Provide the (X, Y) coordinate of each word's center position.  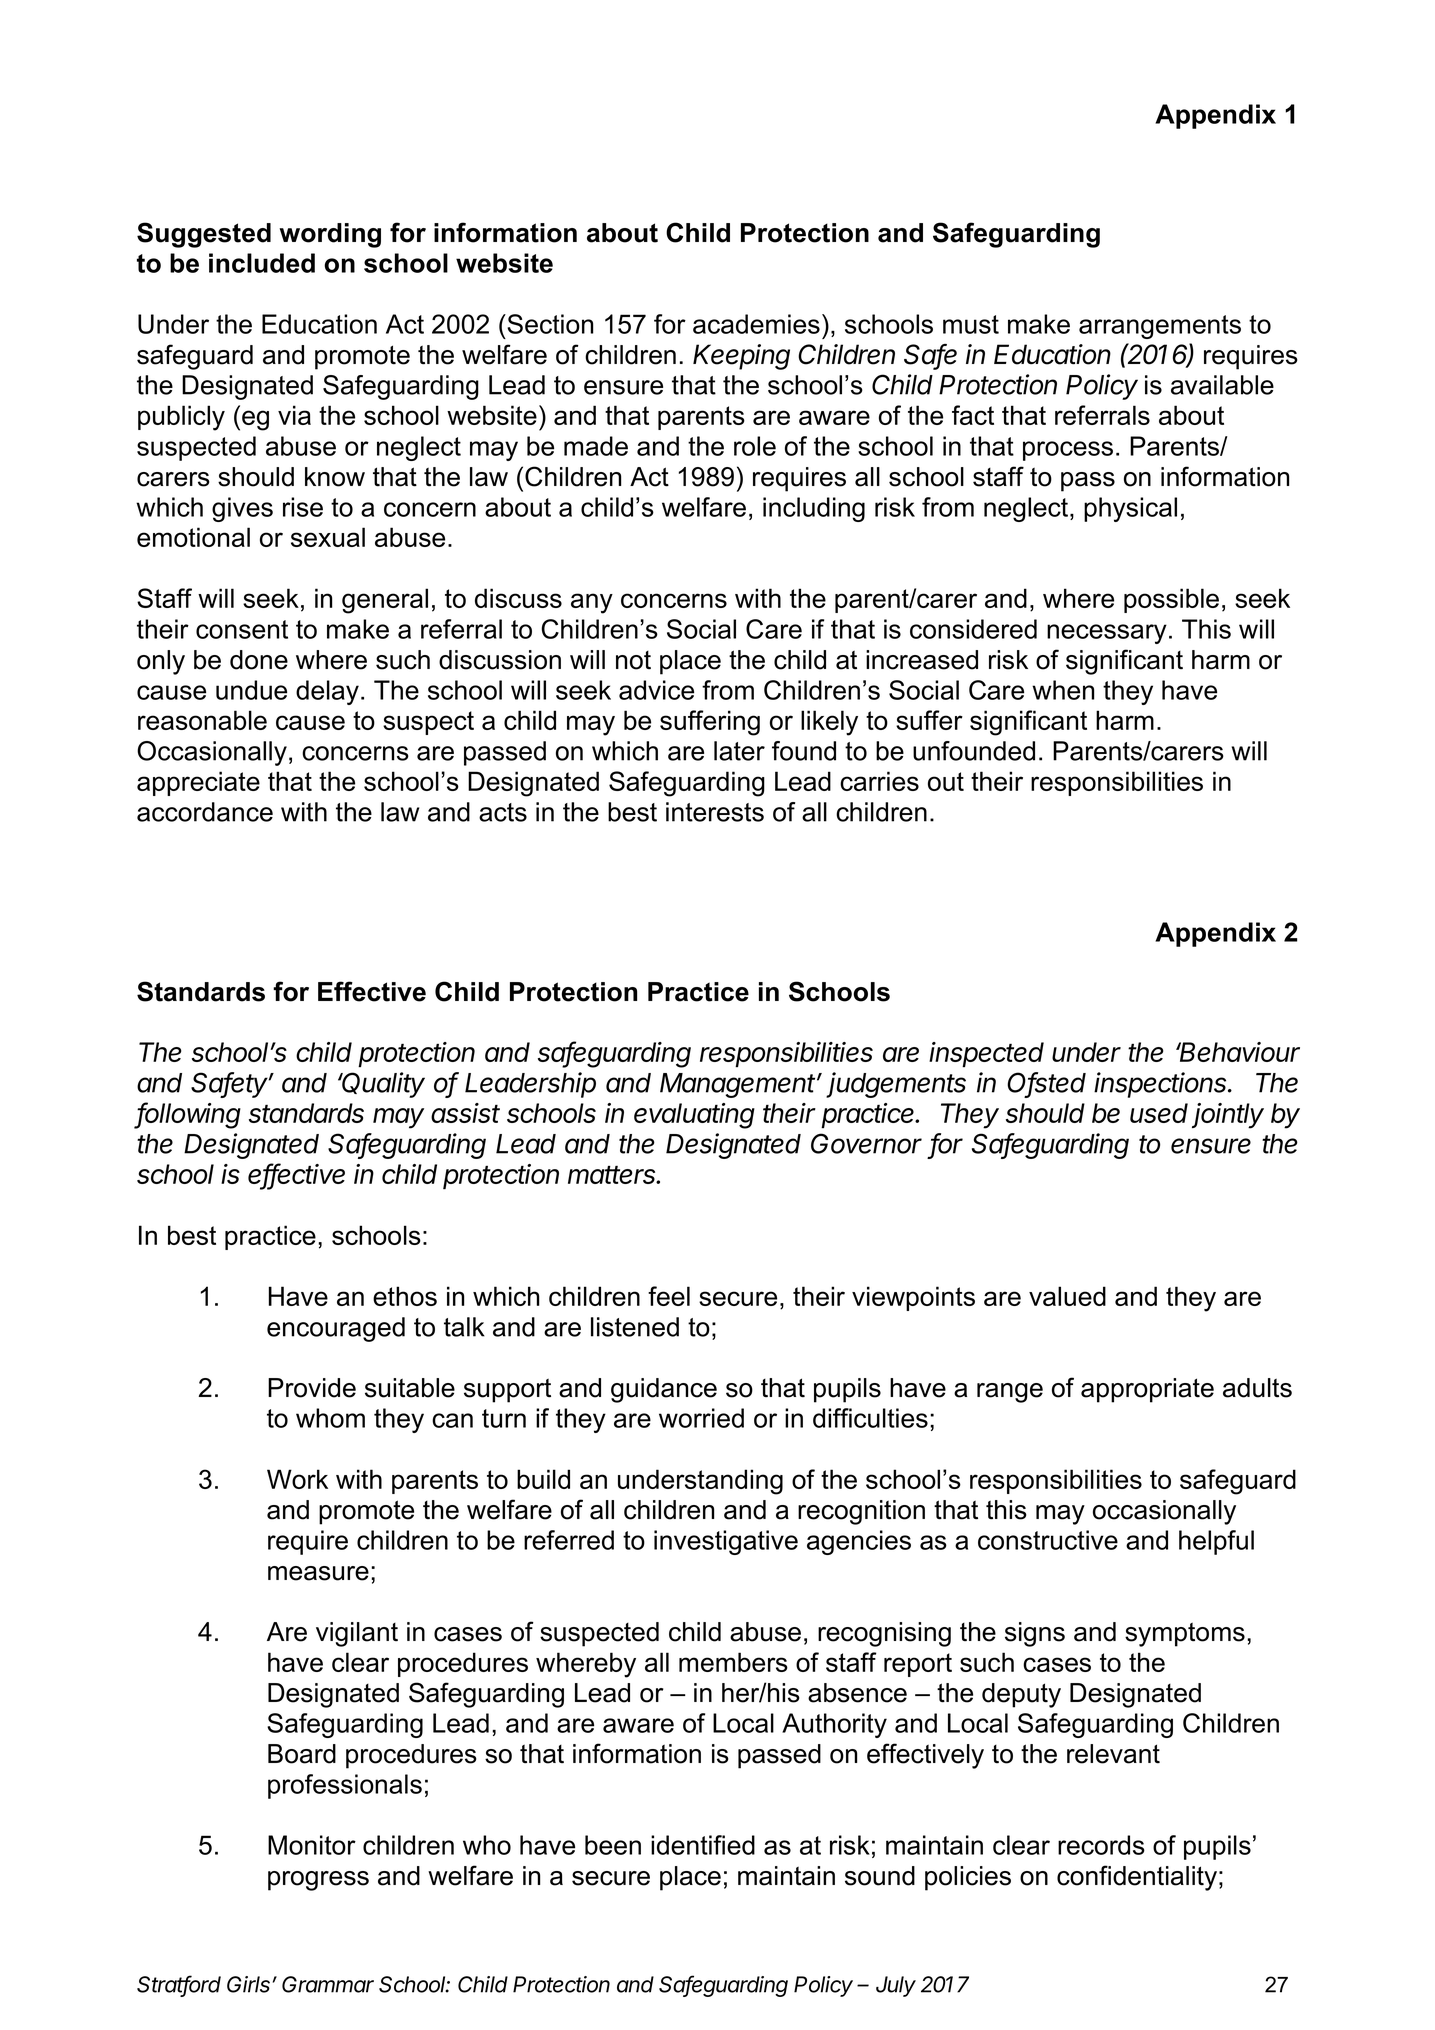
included (262, 263)
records (1101, 1845)
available (1222, 385)
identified (703, 1845)
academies (756, 324)
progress (318, 1881)
